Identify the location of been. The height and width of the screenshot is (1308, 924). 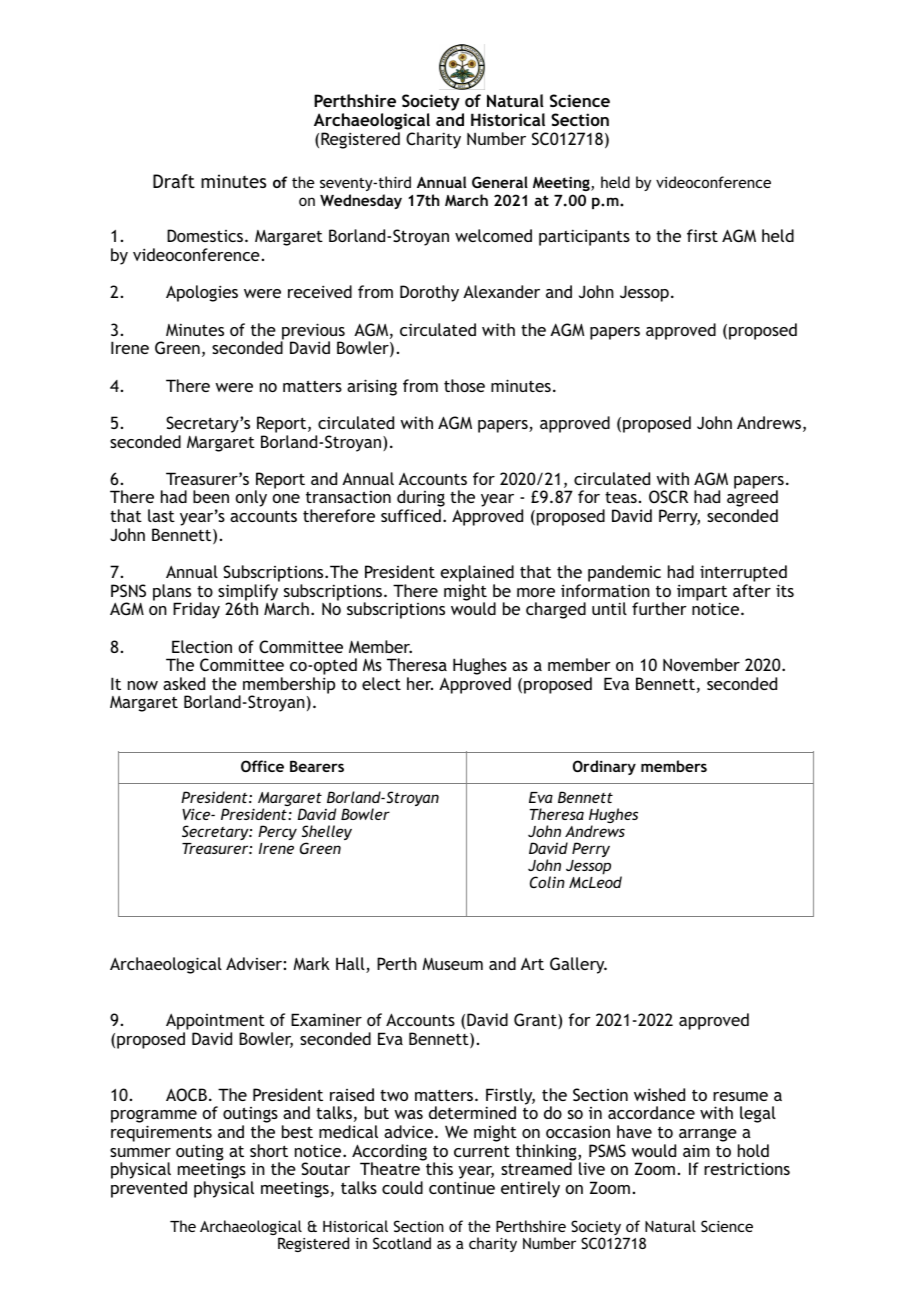
(211, 496).
